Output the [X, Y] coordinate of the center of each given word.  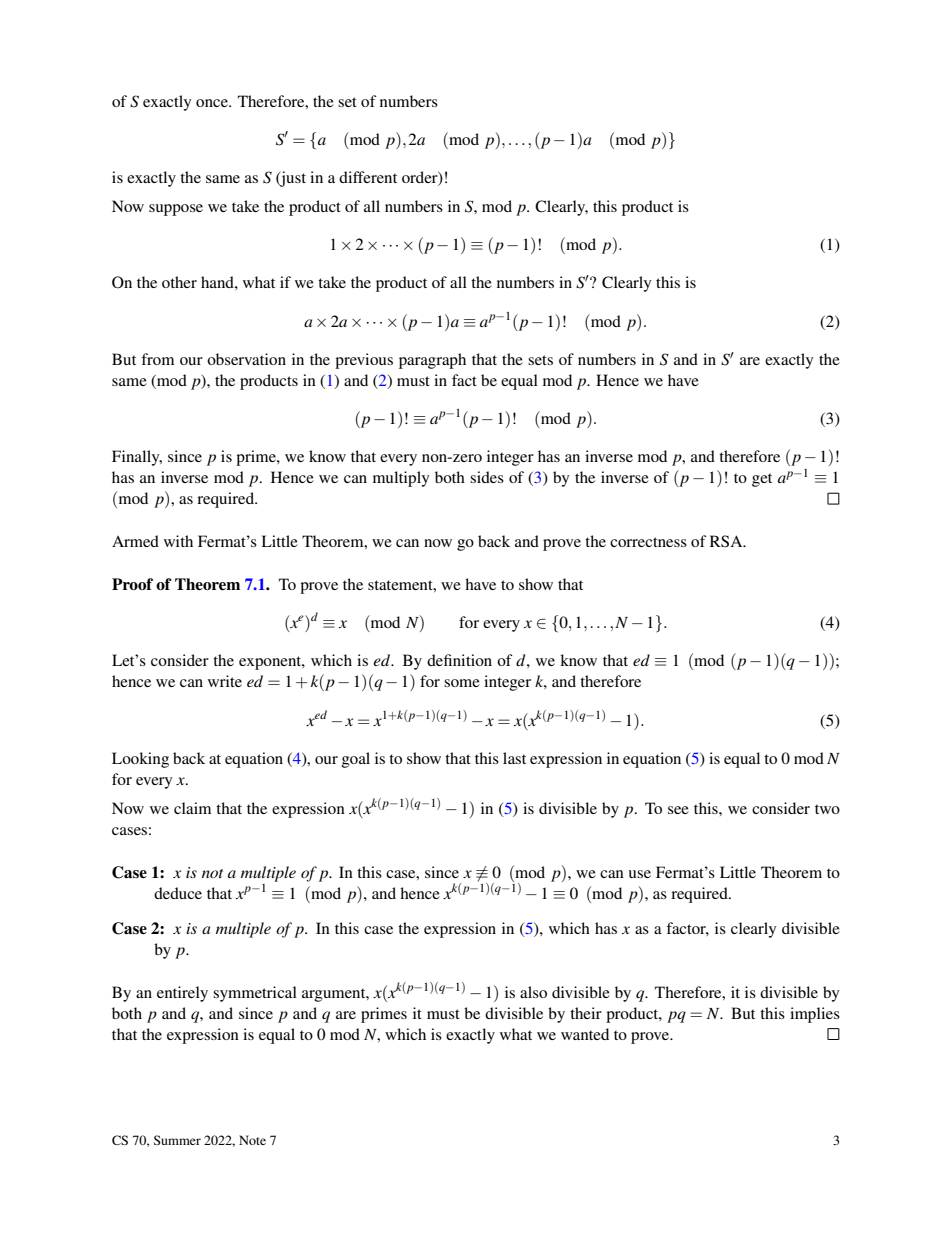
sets [540, 360]
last [514, 758]
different [368, 177]
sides [487, 477]
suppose [176, 210]
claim [192, 808]
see [678, 810]
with [178, 541]
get [762, 480]
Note [252, 1140]
